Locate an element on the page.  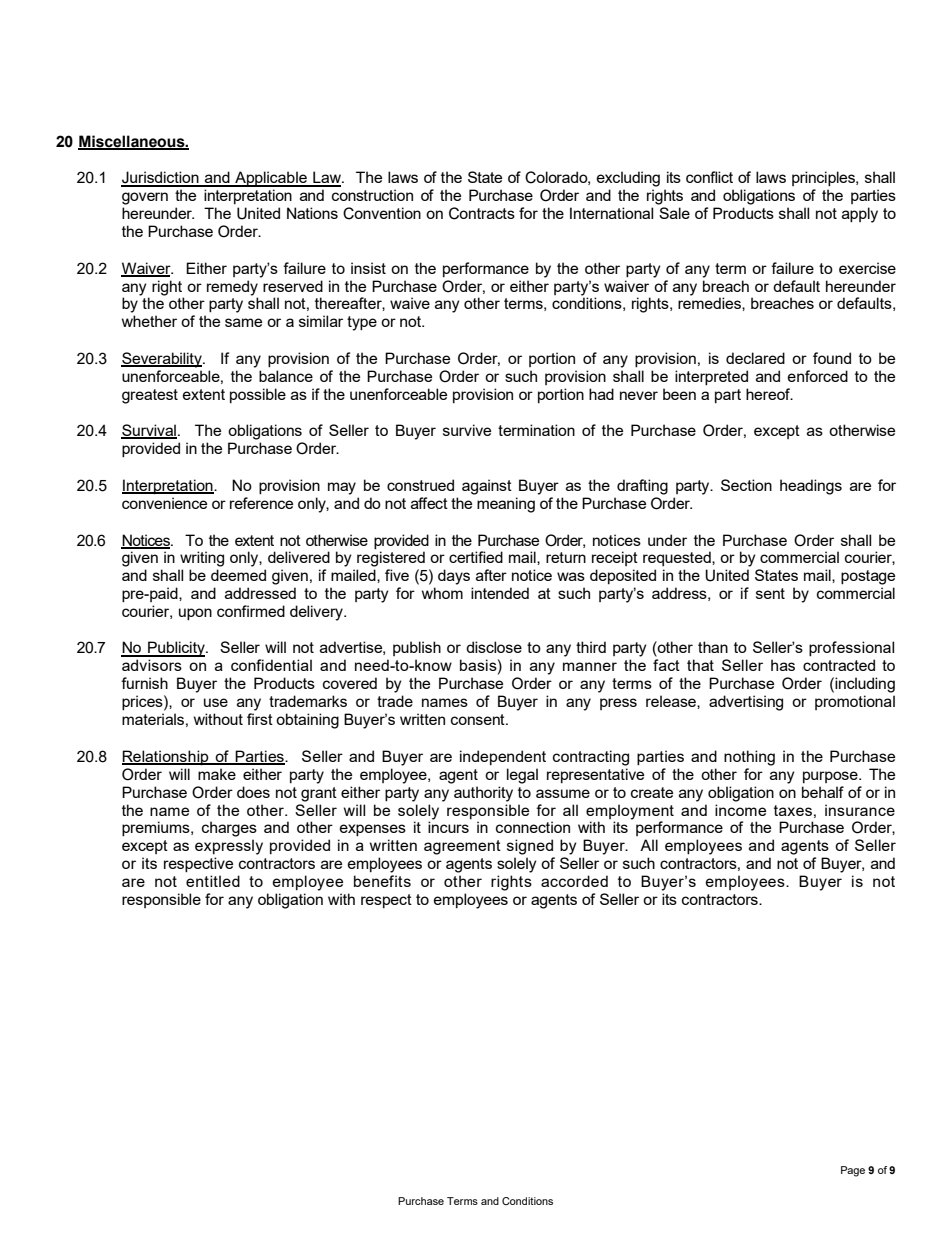
advertising is located at coordinates (746, 703).
